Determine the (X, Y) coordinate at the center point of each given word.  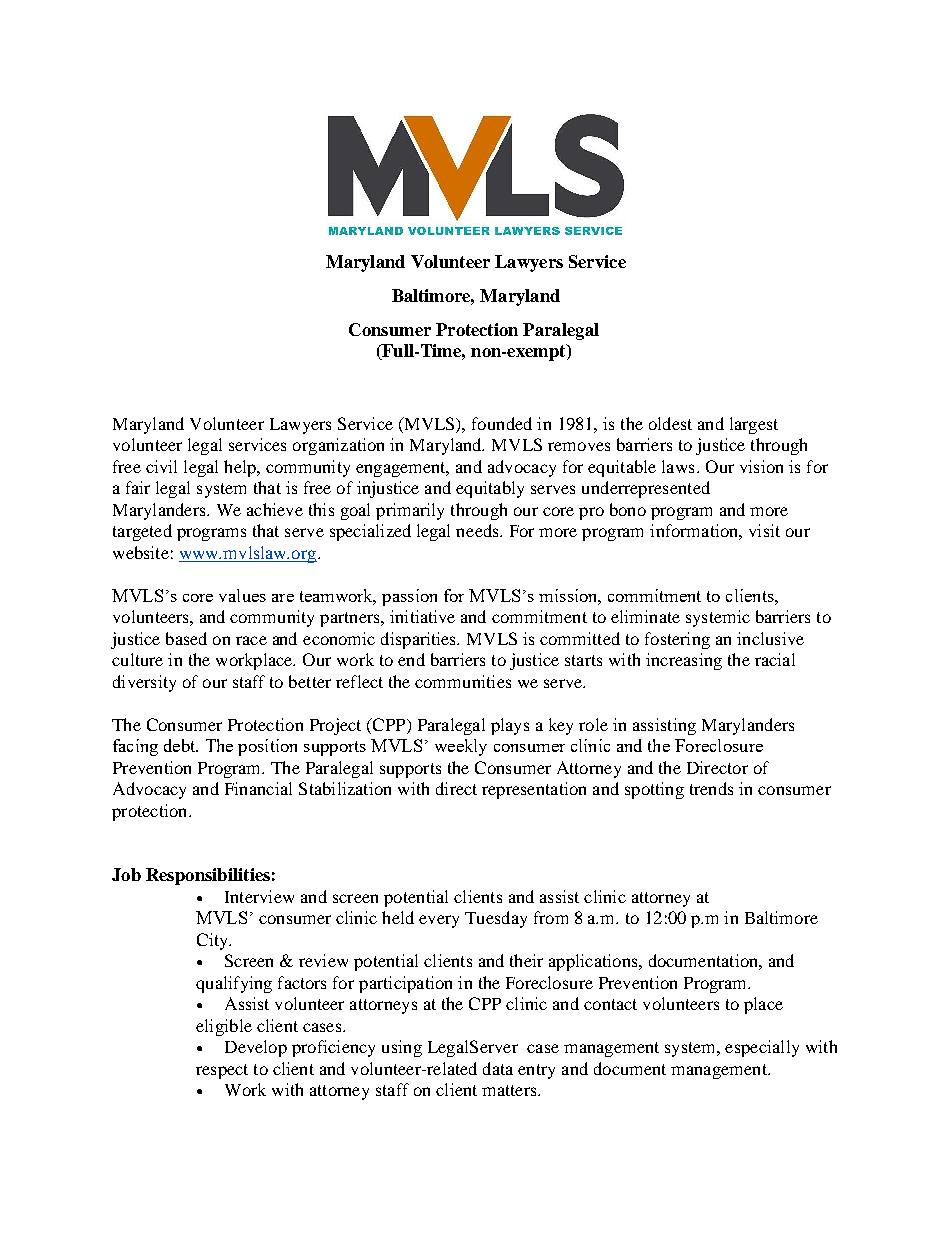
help (241, 468)
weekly (461, 747)
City (213, 941)
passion (409, 597)
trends (711, 788)
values (242, 595)
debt (181, 745)
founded (502, 423)
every (439, 921)
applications (594, 962)
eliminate (645, 616)
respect (222, 1071)
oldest (670, 423)
